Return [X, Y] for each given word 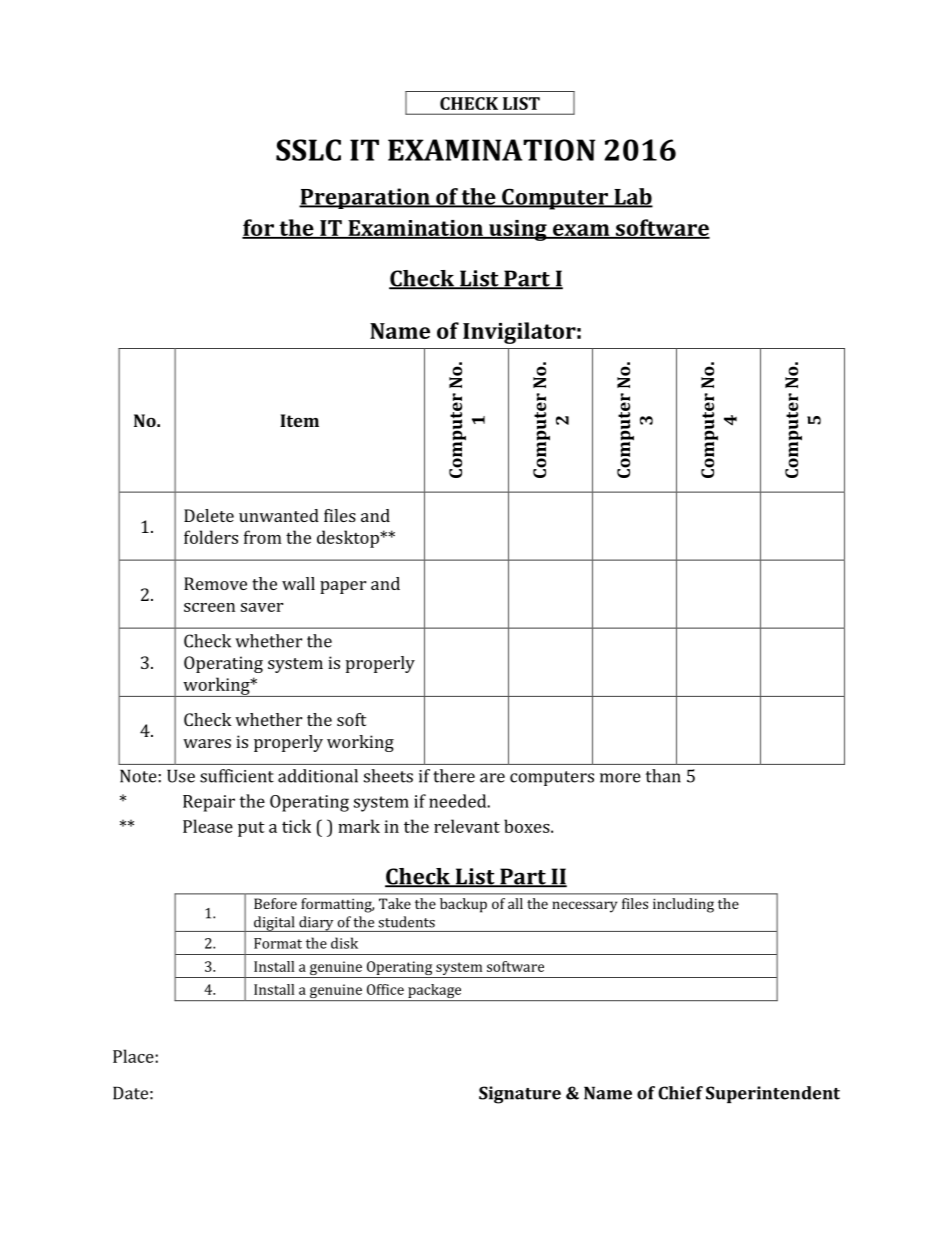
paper [343, 587]
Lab [632, 197]
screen [209, 607]
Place [134, 1056]
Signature [520, 1095]
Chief [680, 1093]
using [518, 230]
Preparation [365, 198]
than [663, 776]
